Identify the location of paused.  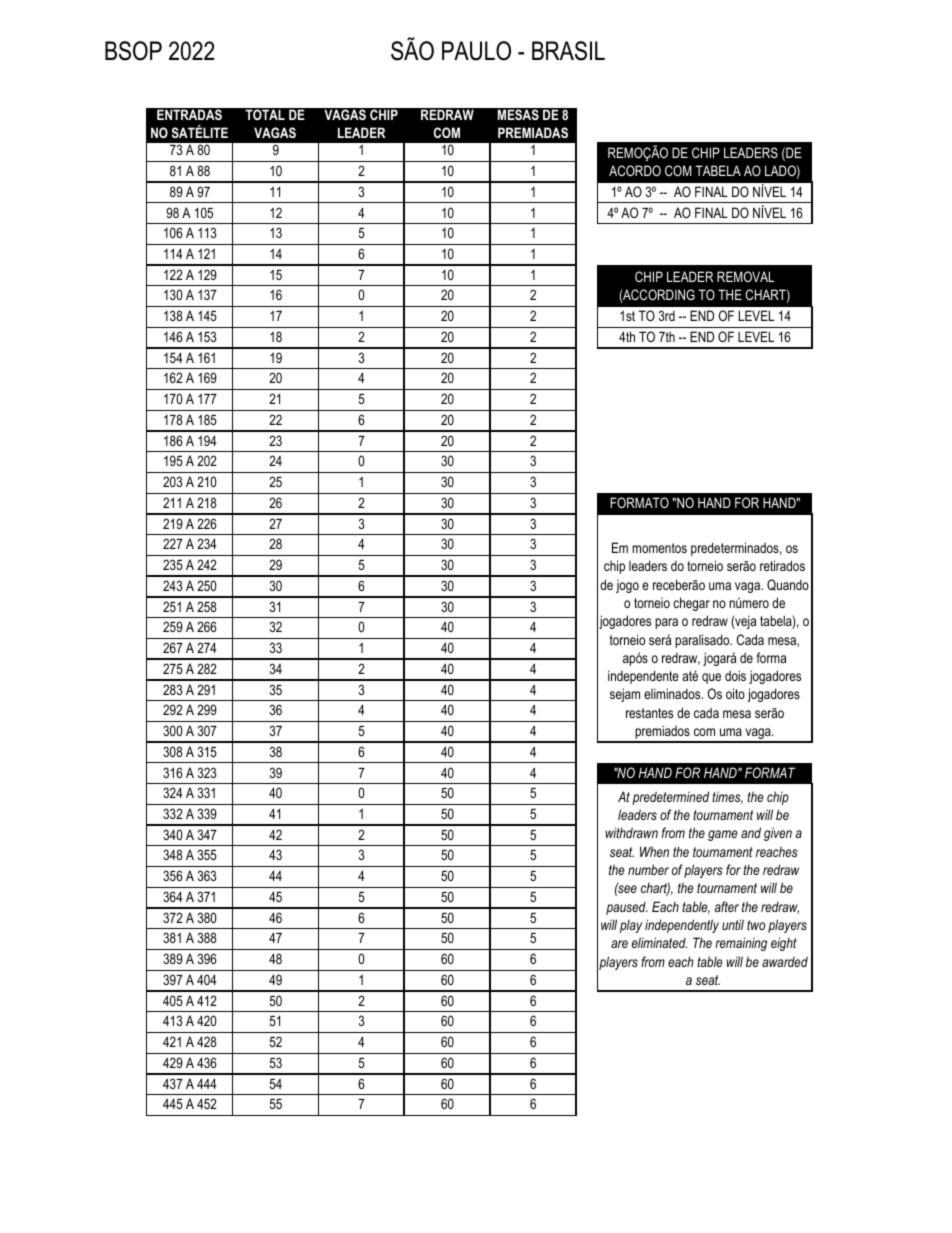
(626, 908).
